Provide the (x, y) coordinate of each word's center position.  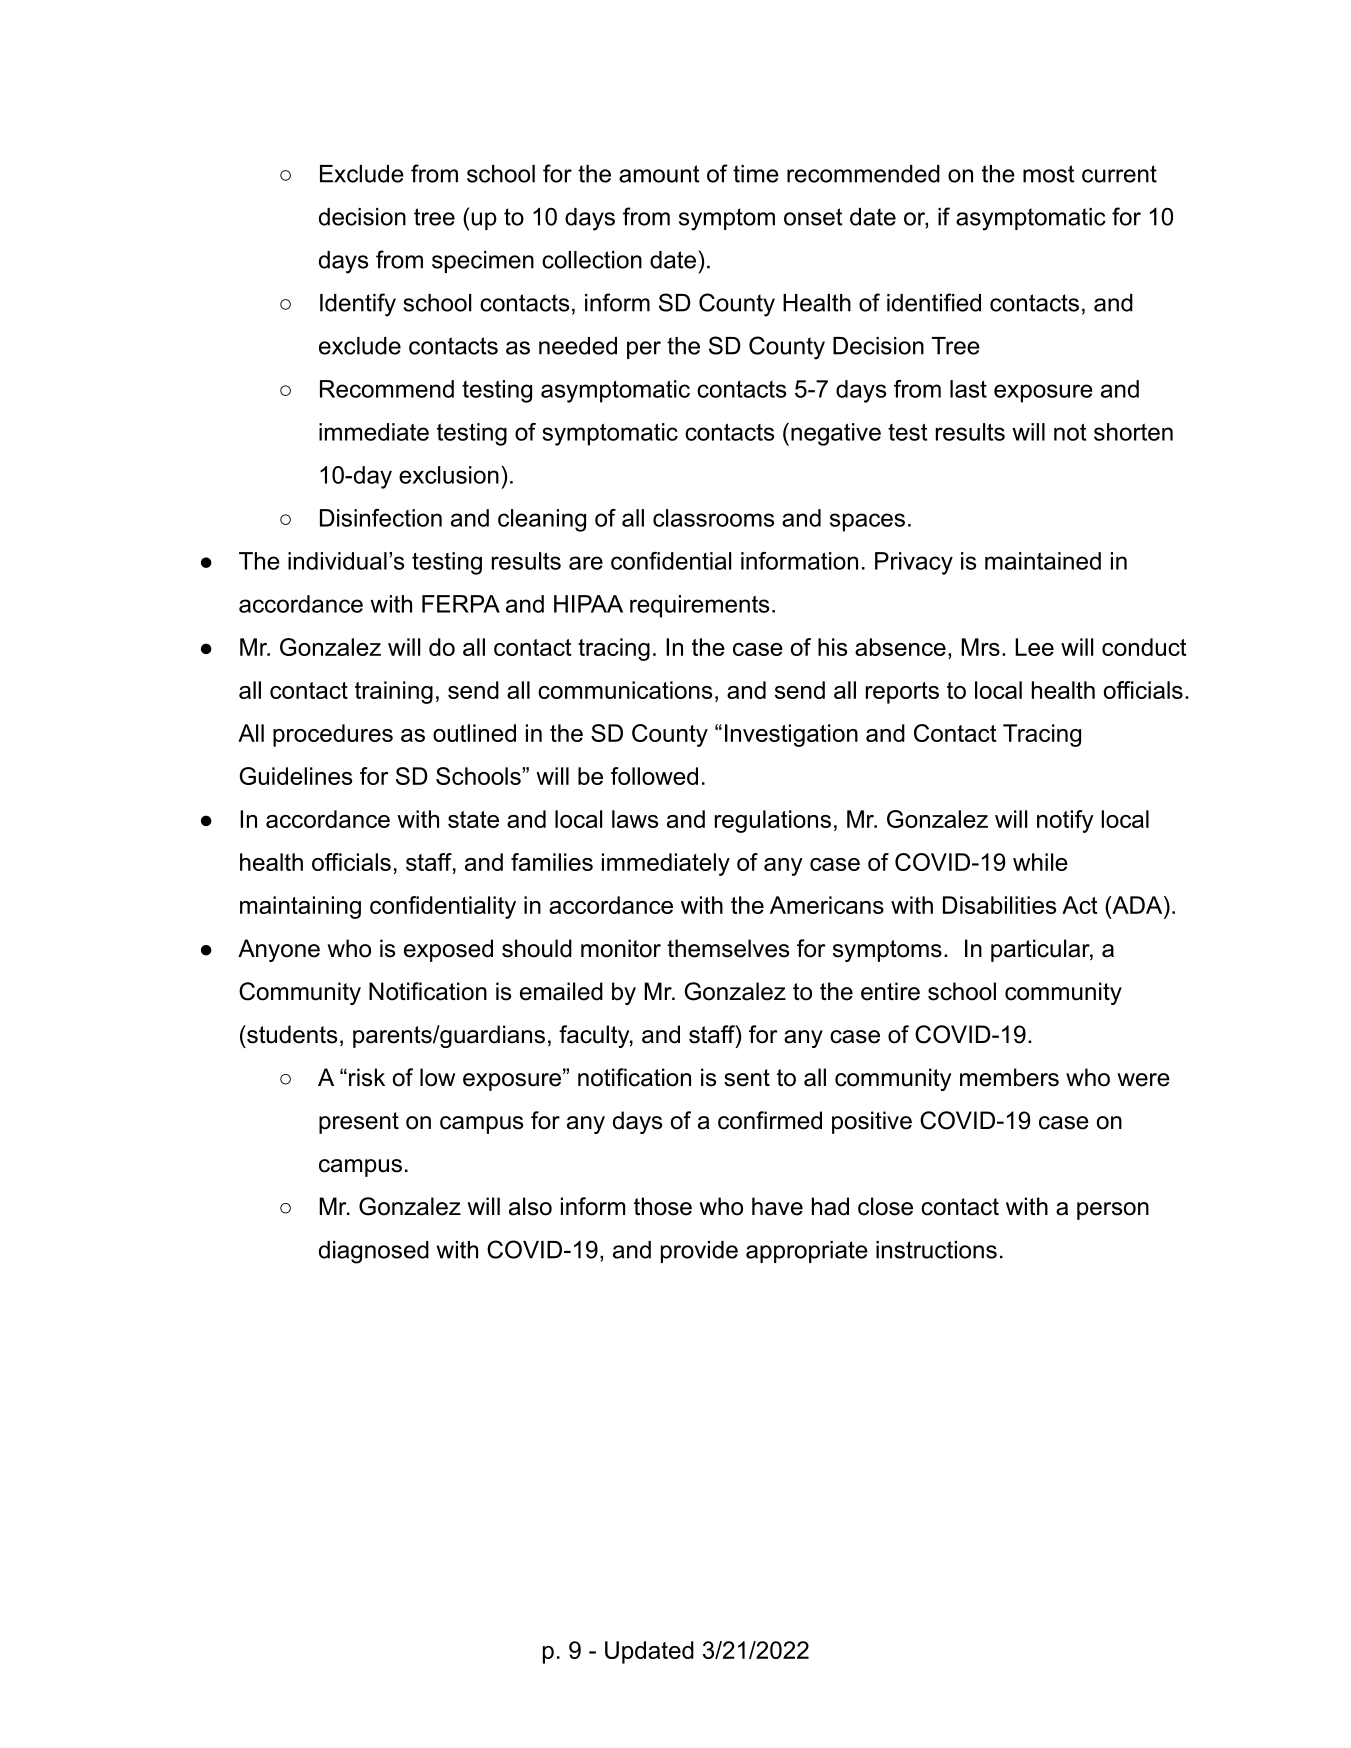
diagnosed (374, 1252)
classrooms (713, 518)
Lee (1034, 647)
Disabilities (999, 905)
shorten (1133, 432)
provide (699, 1252)
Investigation (791, 735)
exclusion (449, 475)
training (394, 692)
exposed (448, 950)
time (756, 174)
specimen (483, 262)
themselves (728, 948)
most (1049, 174)
